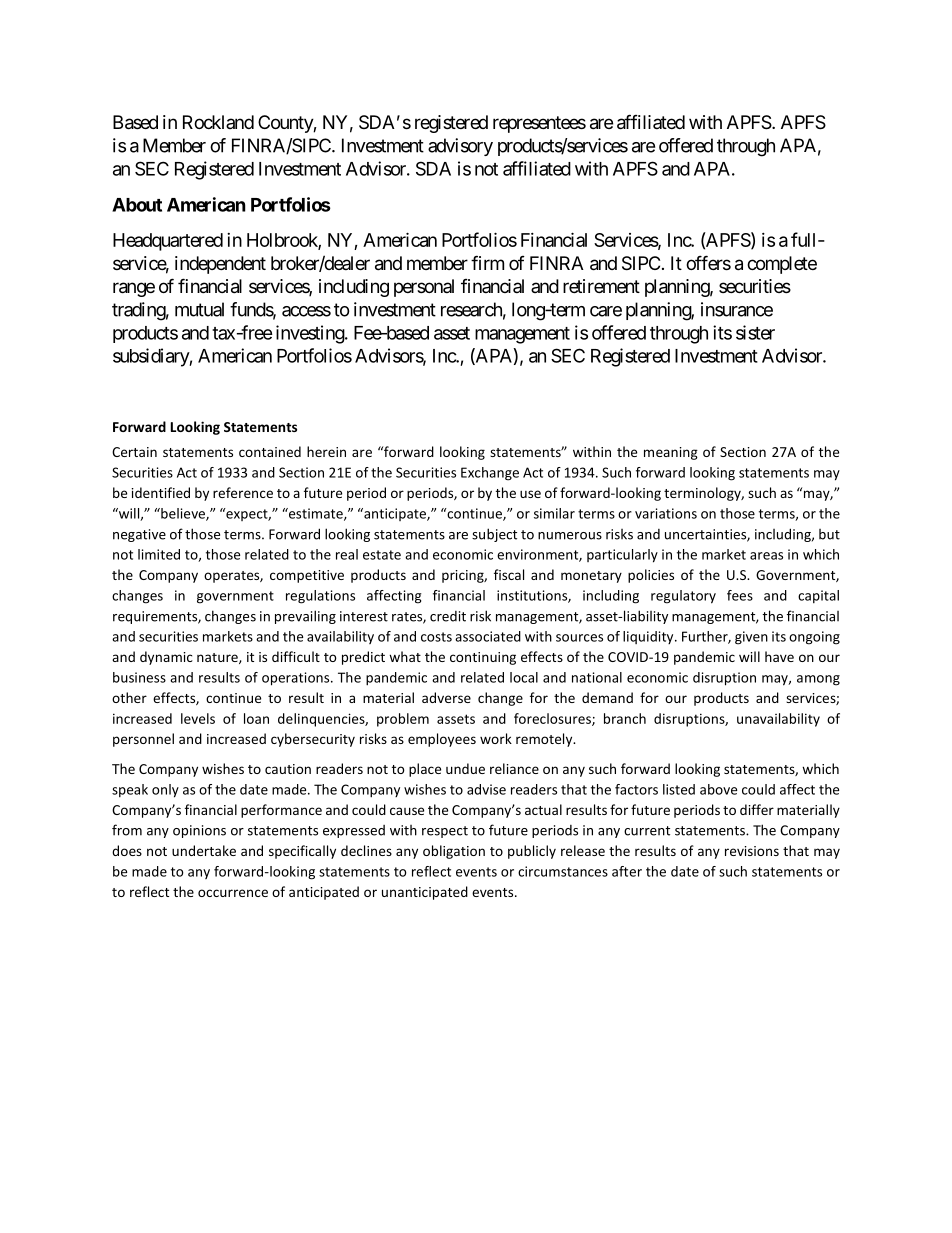 Image resolution: width=952 pixels, height=1233 pixels. What do you see at coordinates (270, 451) in the screenshot?
I see `contained` at bounding box center [270, 451].
